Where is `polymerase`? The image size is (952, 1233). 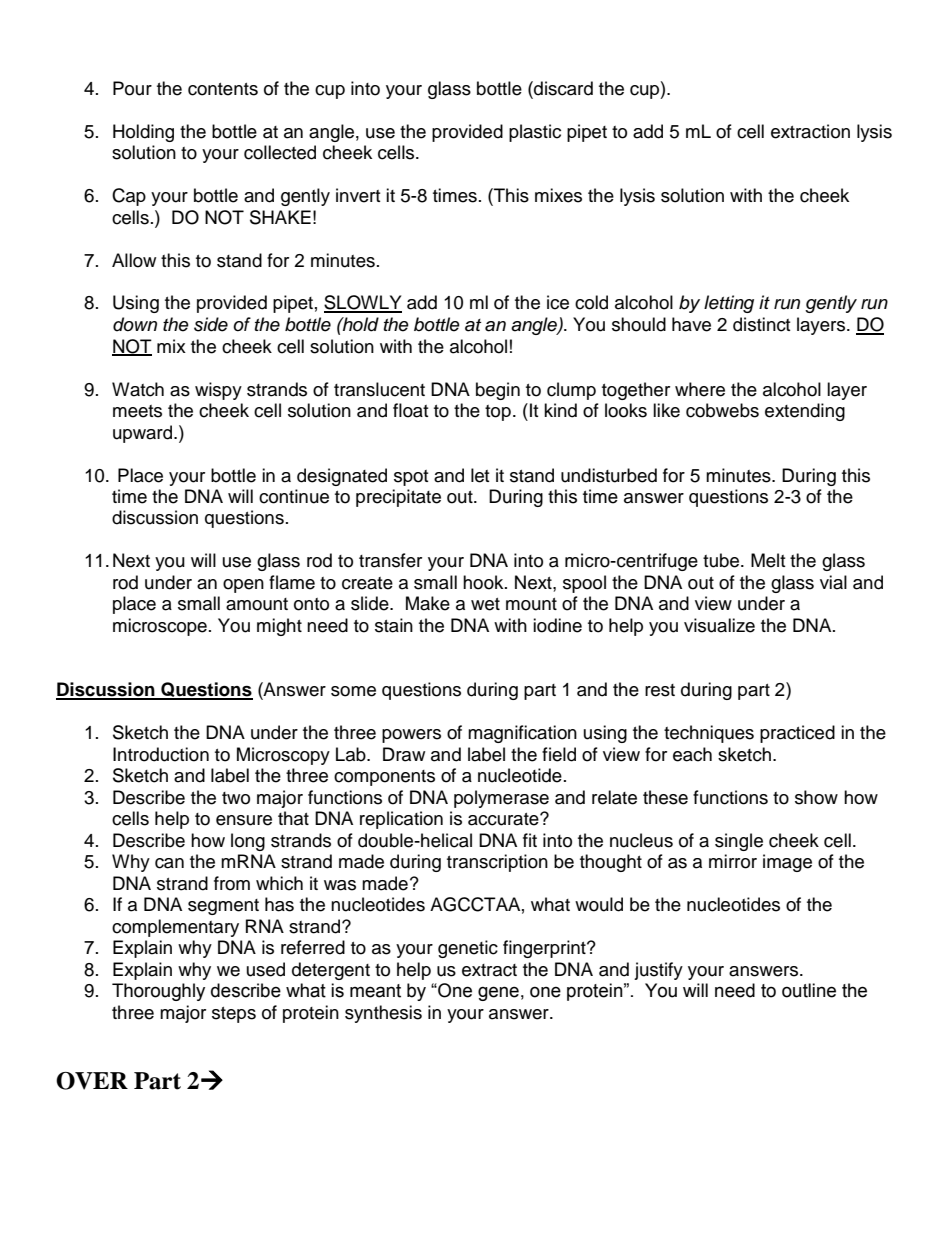
polymerase is located at coordinates (501, 799).
